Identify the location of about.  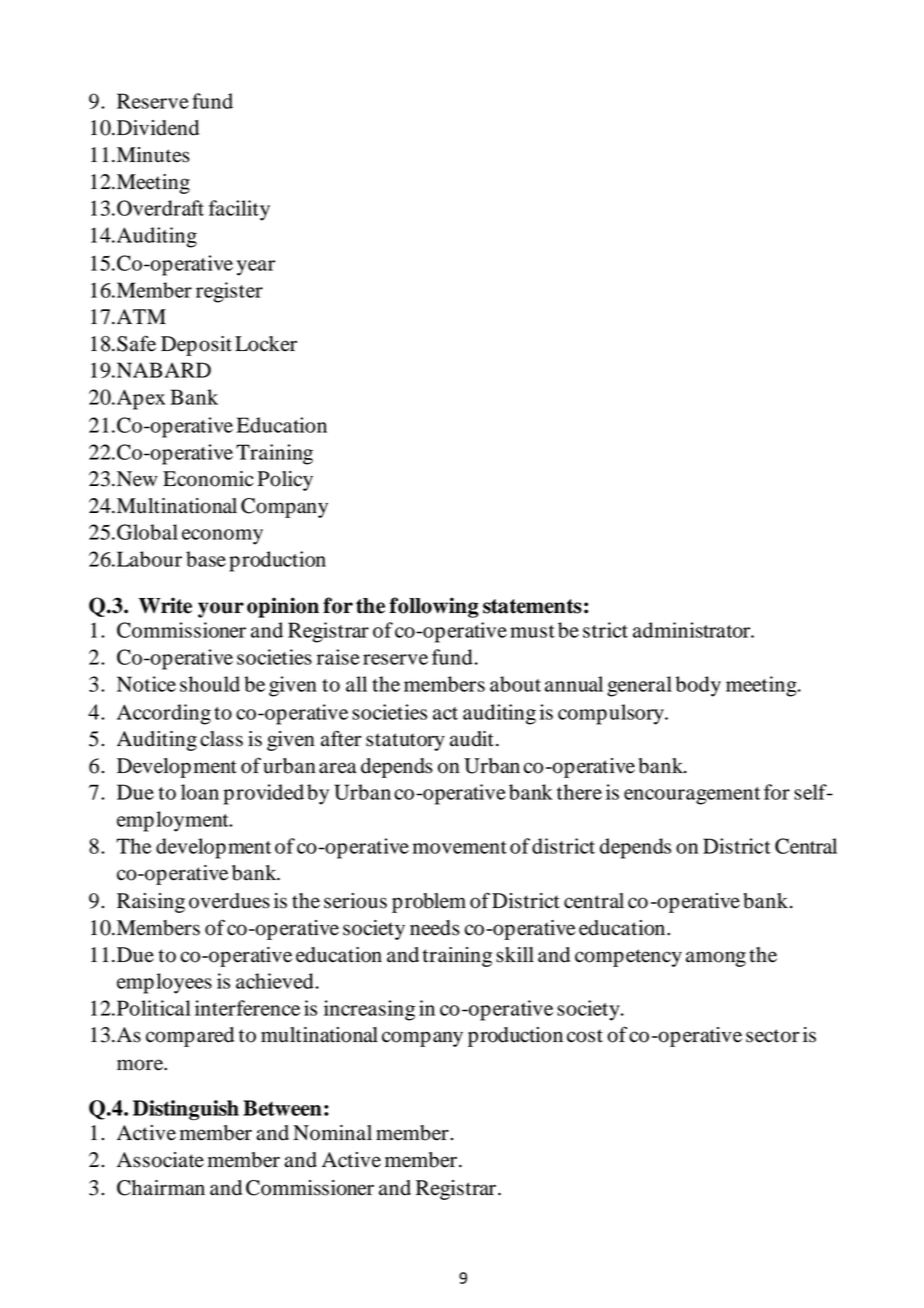
(515, 684).
